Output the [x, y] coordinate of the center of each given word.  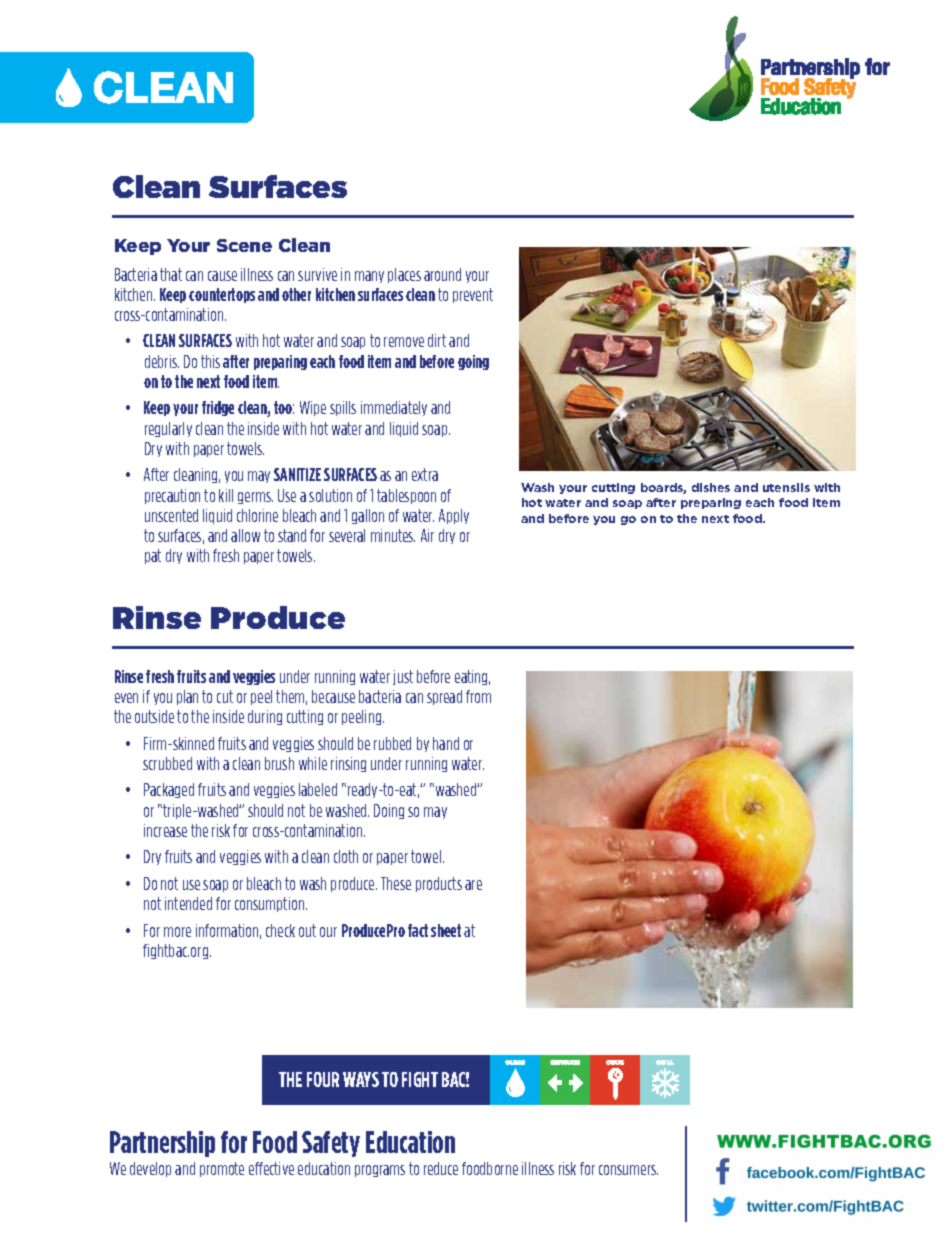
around [442, 274]
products [439, 884]
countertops [222, 295]
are [473, 885]
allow [245, 535]
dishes [711, 487]
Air [427, 535]
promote [222, 1169]
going [473, 362]
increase [165, 830]
